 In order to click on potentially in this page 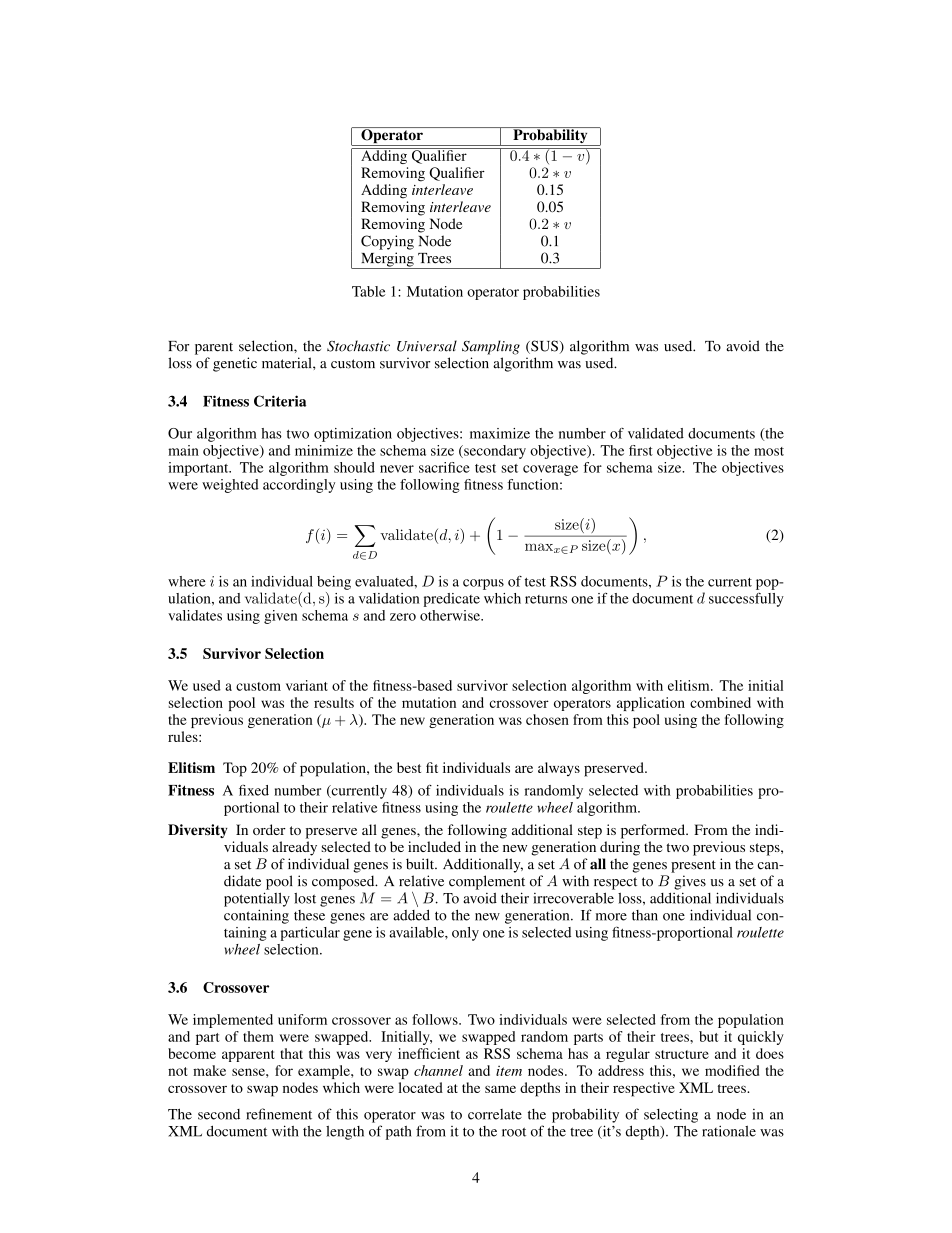, I will do `click(257, 899)`.
